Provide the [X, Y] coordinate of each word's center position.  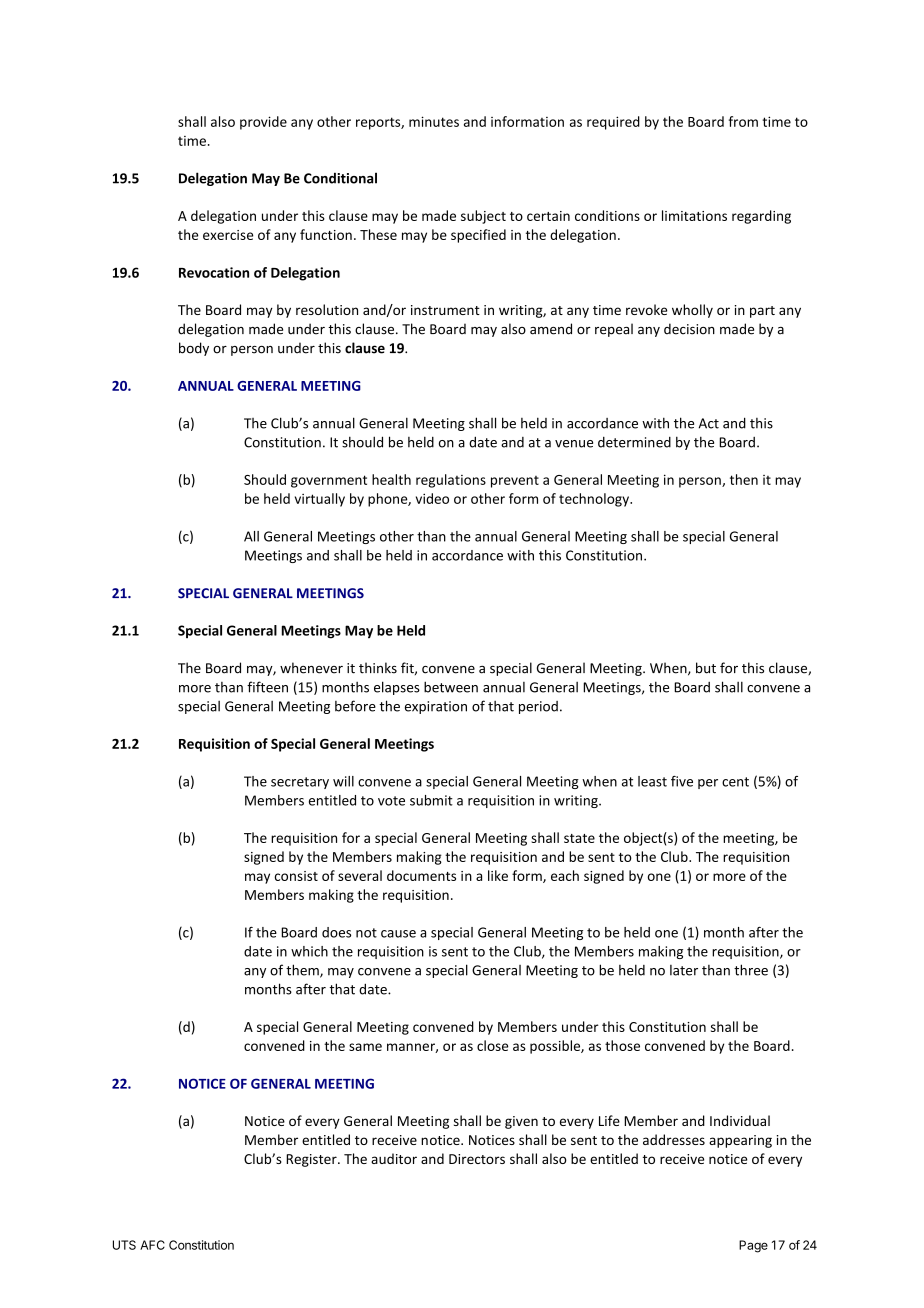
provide [263, 123]
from [743, 121]
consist [296, 876]
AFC [152, 1245]
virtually [320, 500]
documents [421, 875]
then [744, 479]
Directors [477, 1159]
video [432, 498]
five [682, 781]
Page [753, 1246]
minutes [434, 121]
